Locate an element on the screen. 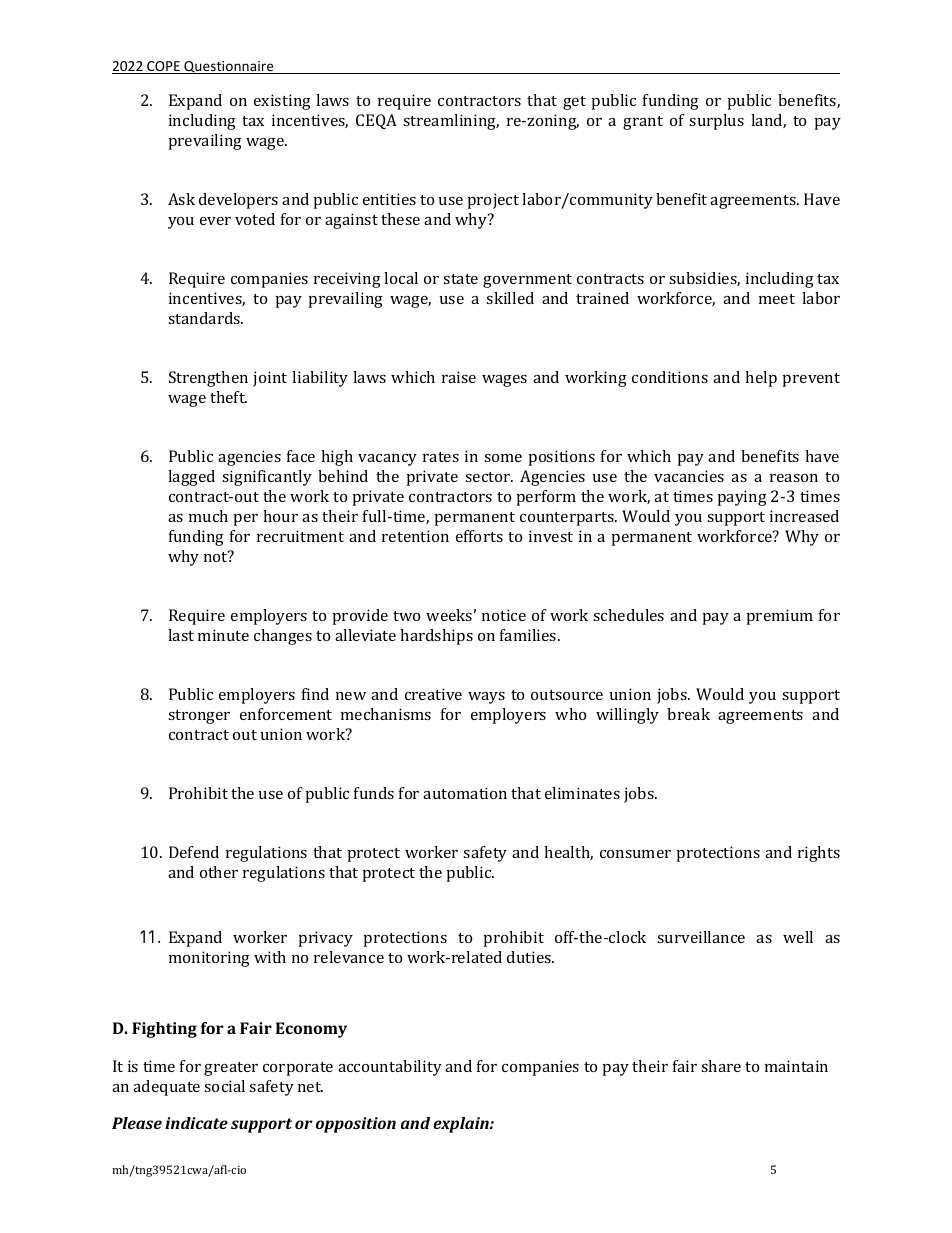 This screenshot has width=952, height=1233. Questionnaire is located at coordinates (229, 67).
